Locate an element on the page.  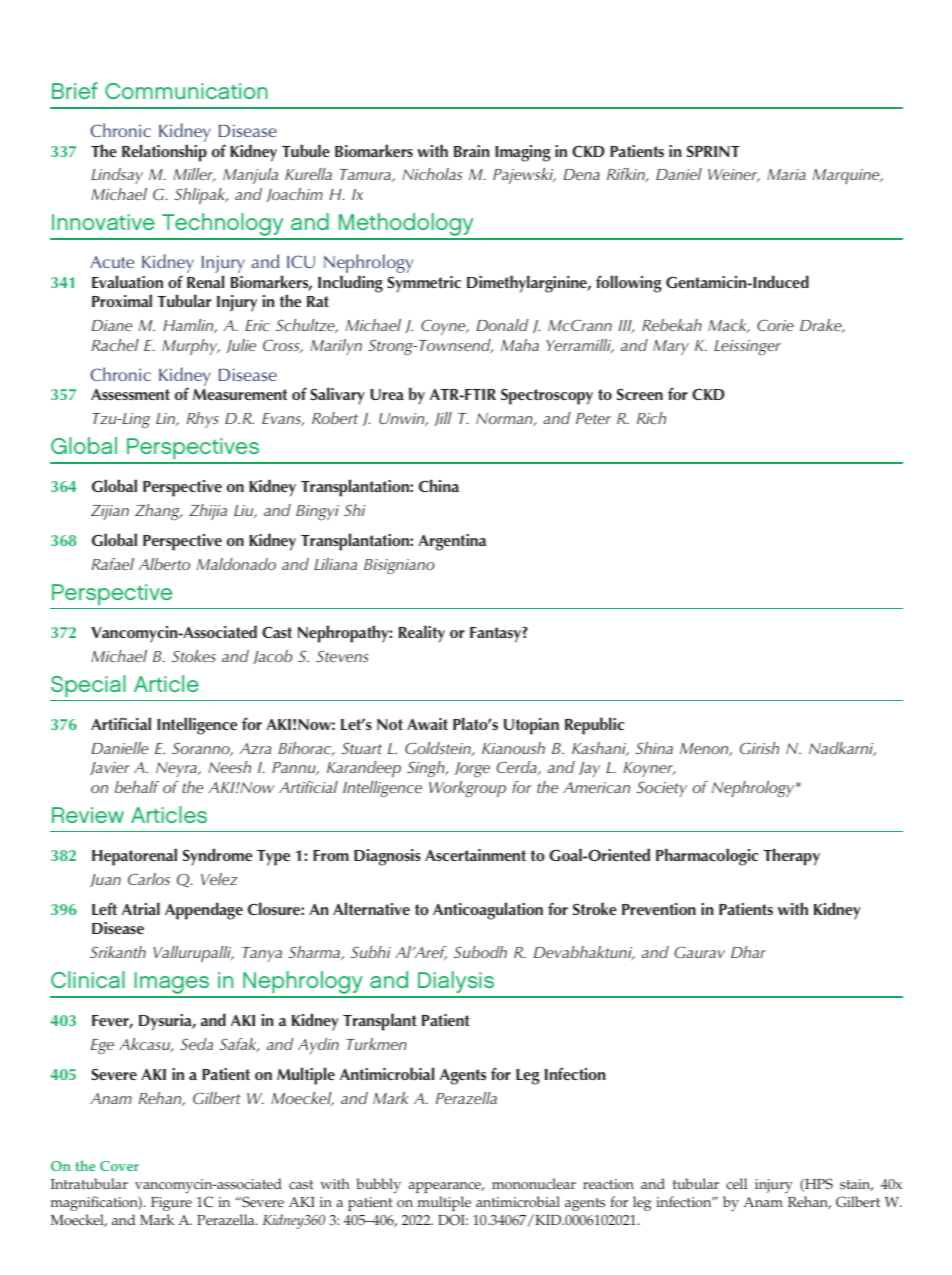
Menon is located at coordinates (705, 749).
